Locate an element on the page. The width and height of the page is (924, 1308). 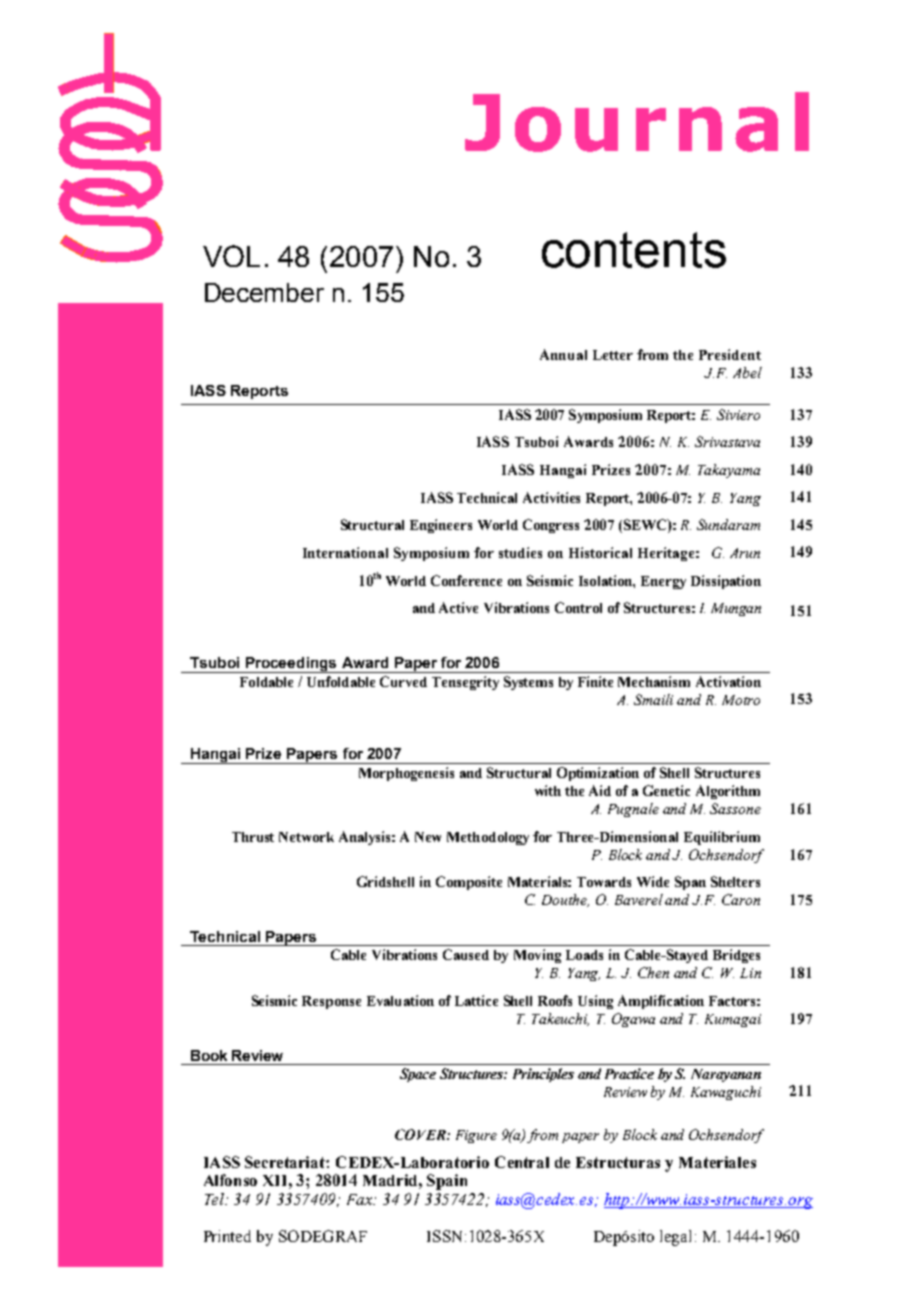
contents is located at coordinates (634, 250).
